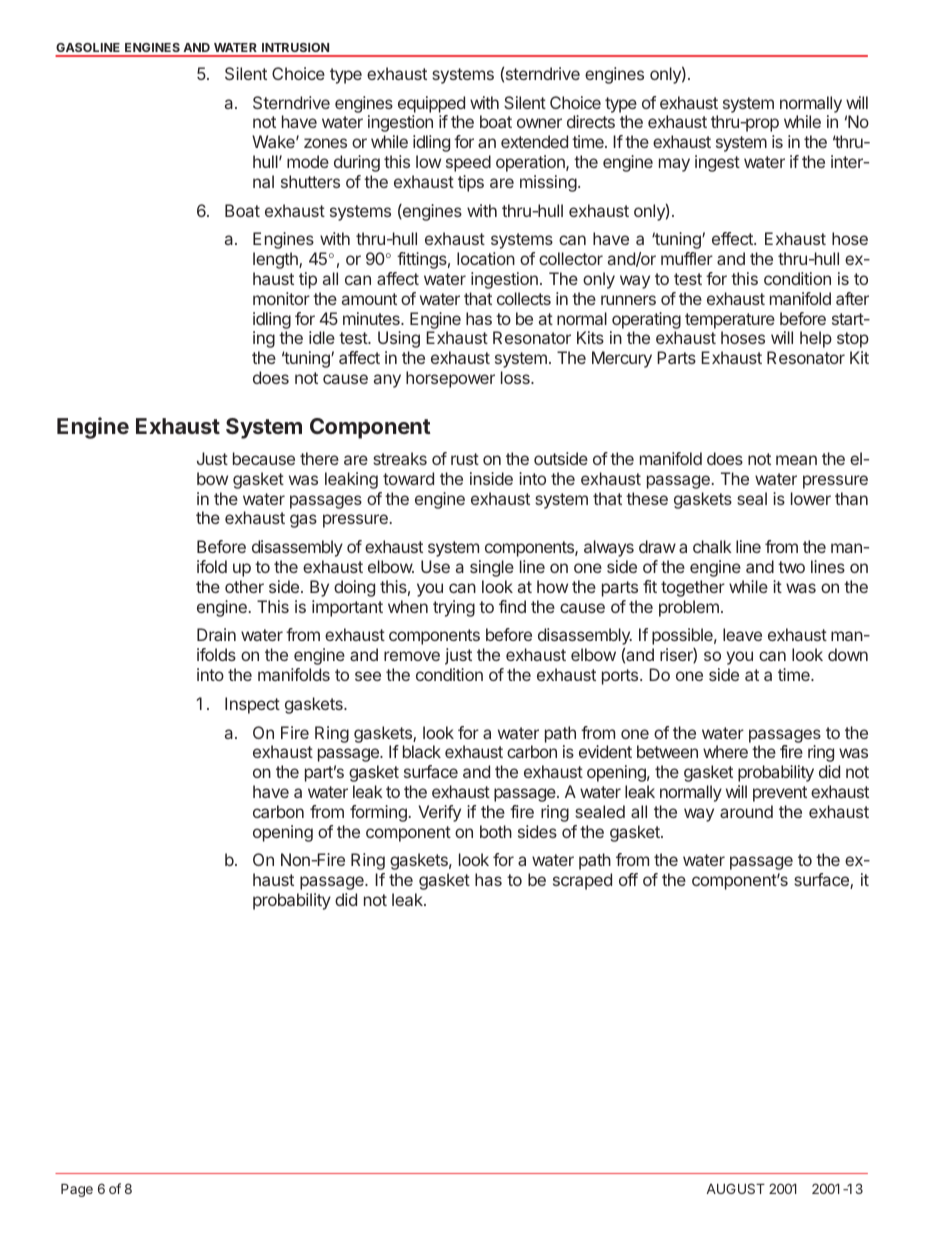 This screenshot has width=952, height=1233. I want to click on Page, so click(77, 1190).
